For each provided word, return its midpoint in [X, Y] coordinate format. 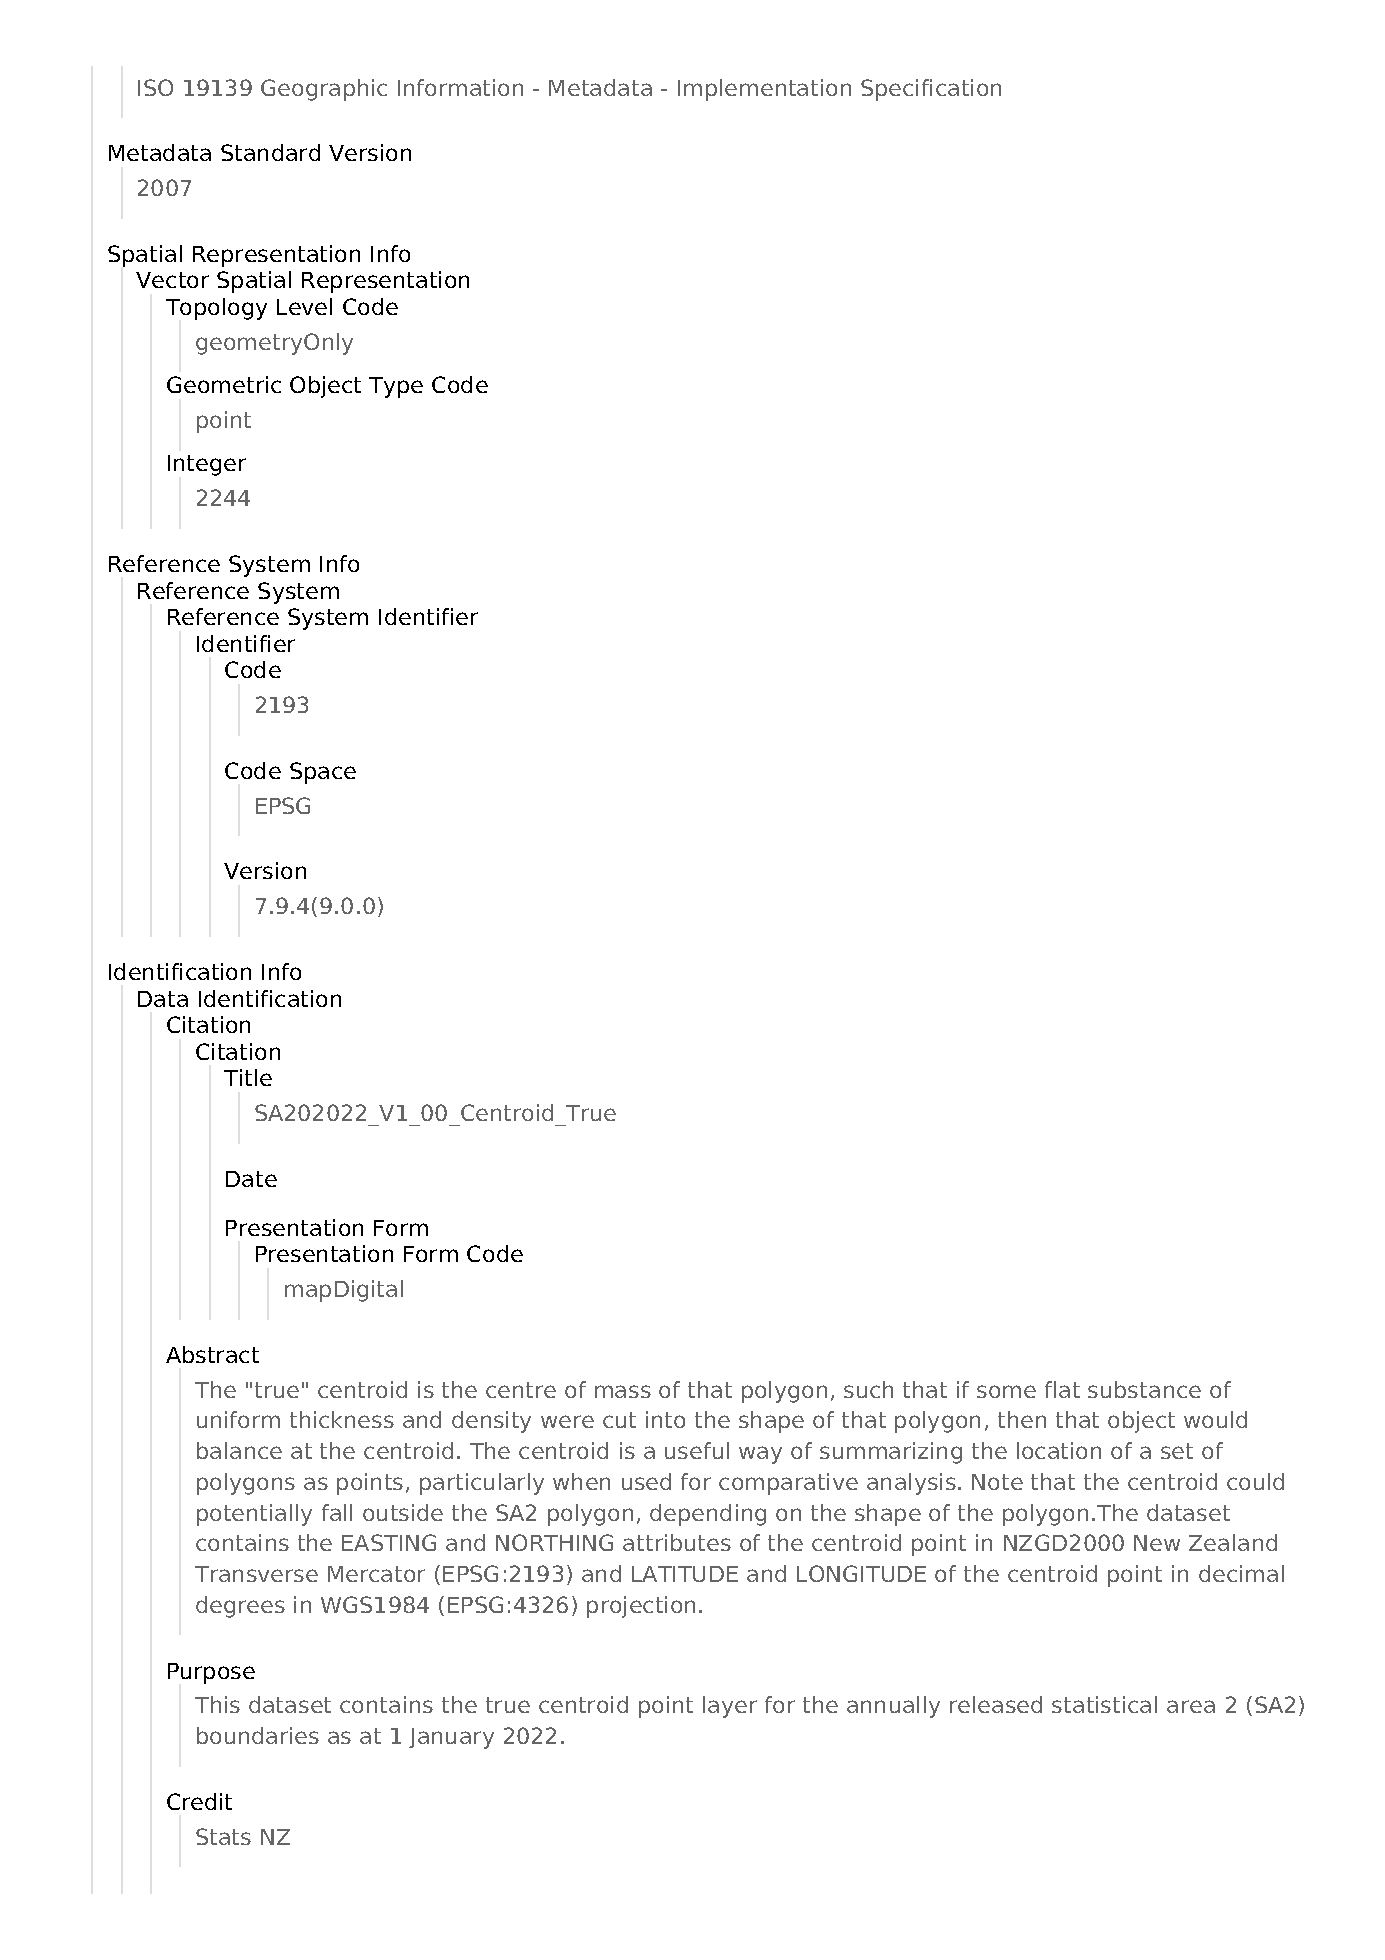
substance [1144, 1389]
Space [323, 773]
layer [730, 1707]
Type [396, 387]
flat [1062, 1389]
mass [623, 1391]
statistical [1104, 1704]
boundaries [258, 1735]
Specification [931, 90]
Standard [270, 152]
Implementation [764, 90]
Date [251, 1179]
